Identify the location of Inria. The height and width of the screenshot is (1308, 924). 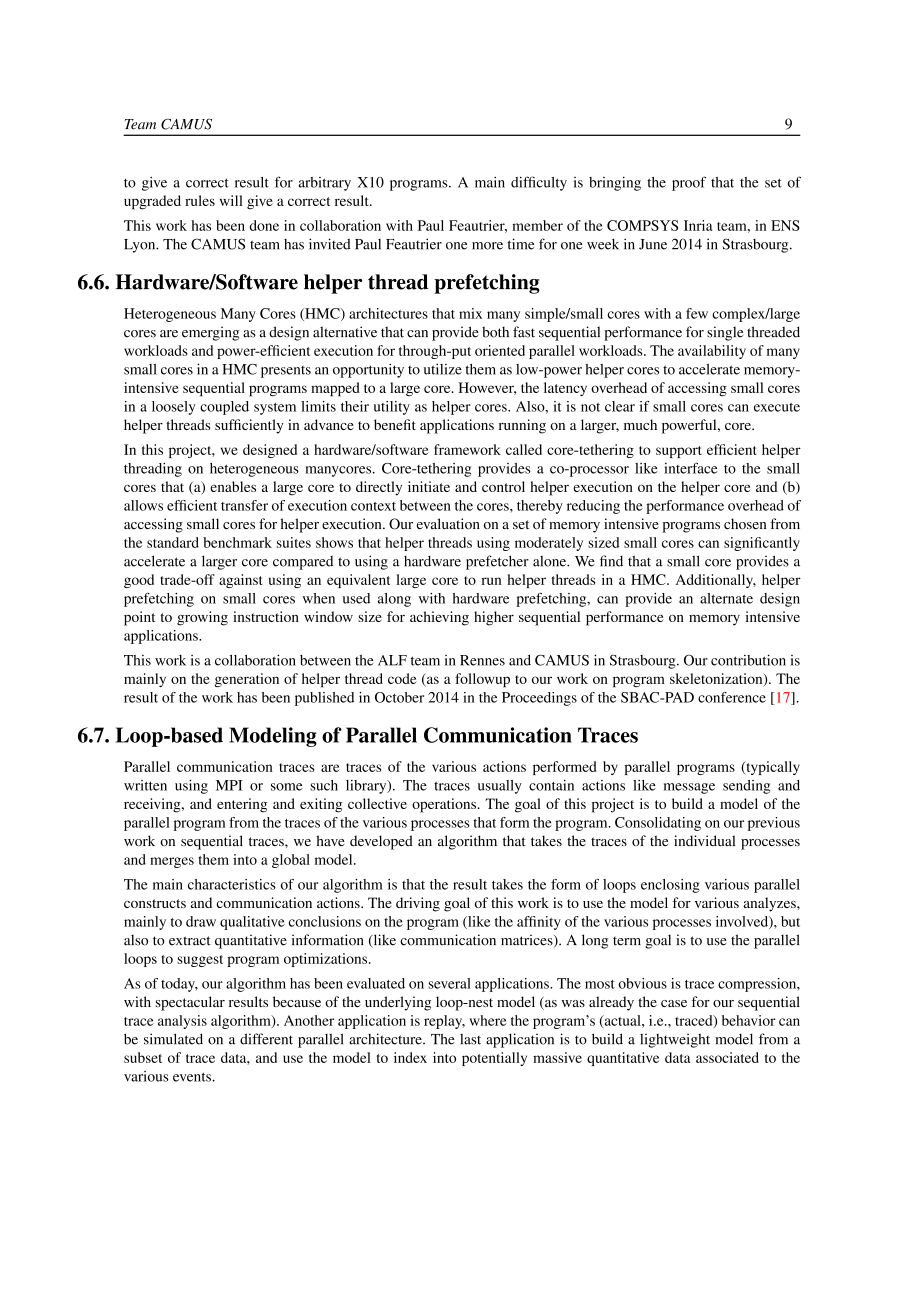
(698, 225).
